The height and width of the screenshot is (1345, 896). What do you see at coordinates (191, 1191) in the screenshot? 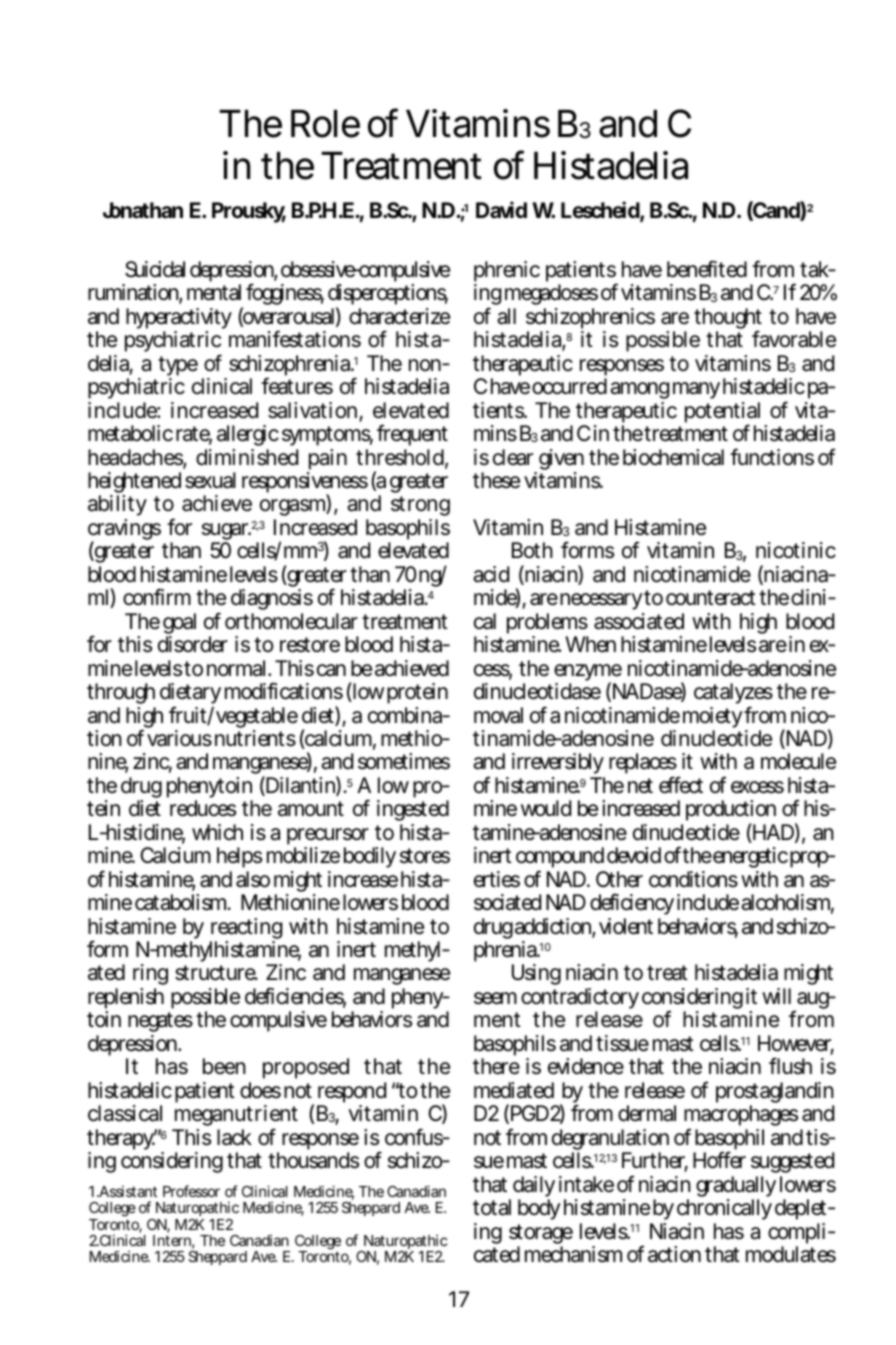
I see `Professor` at bounding box center [191, 1191].
